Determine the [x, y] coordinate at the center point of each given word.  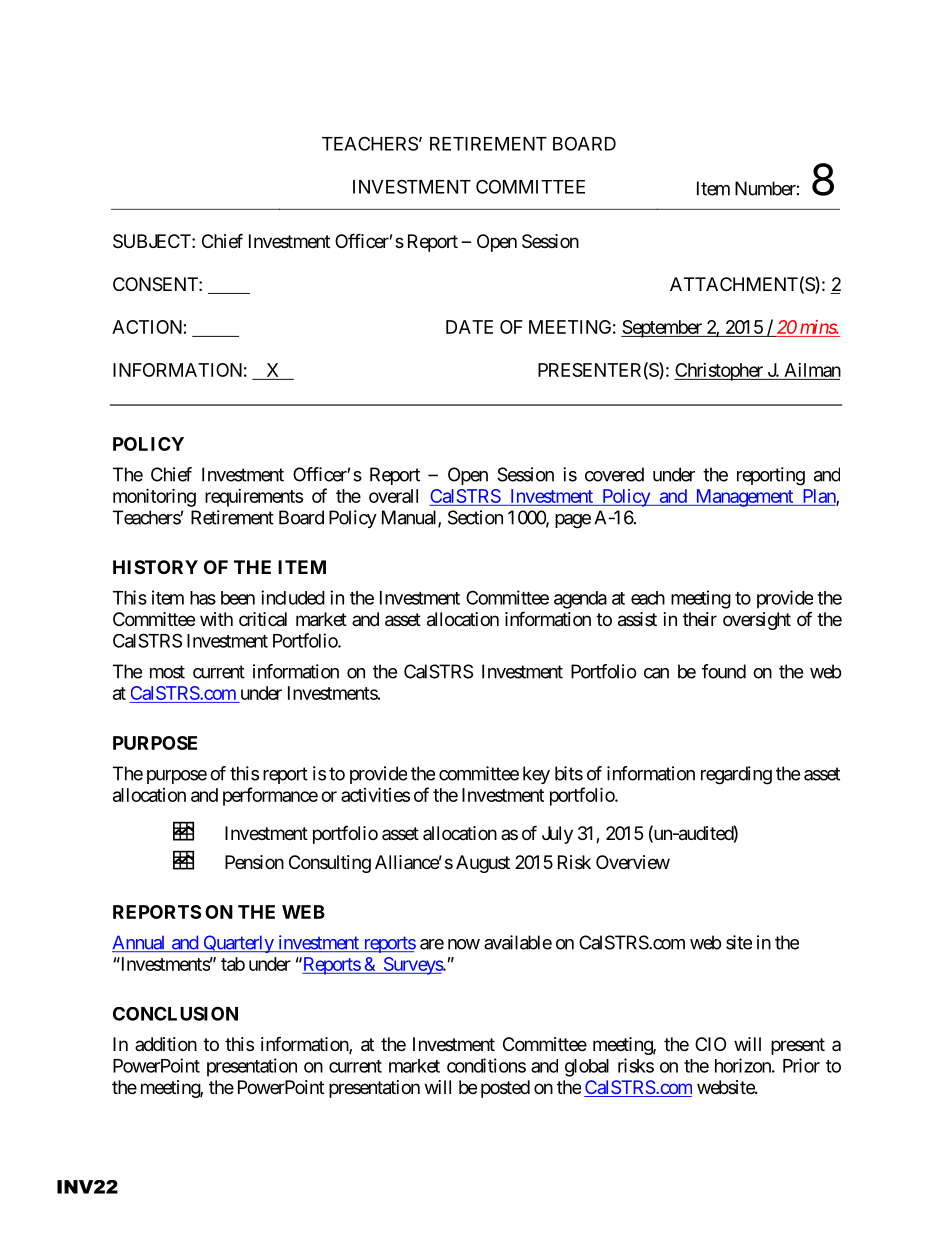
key [536, 775]
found [724, 671]
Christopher [719, 372]
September [662, 329]
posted [505, 1089]
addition [166, 1044]
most [167, 672]
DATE [469, 327]
